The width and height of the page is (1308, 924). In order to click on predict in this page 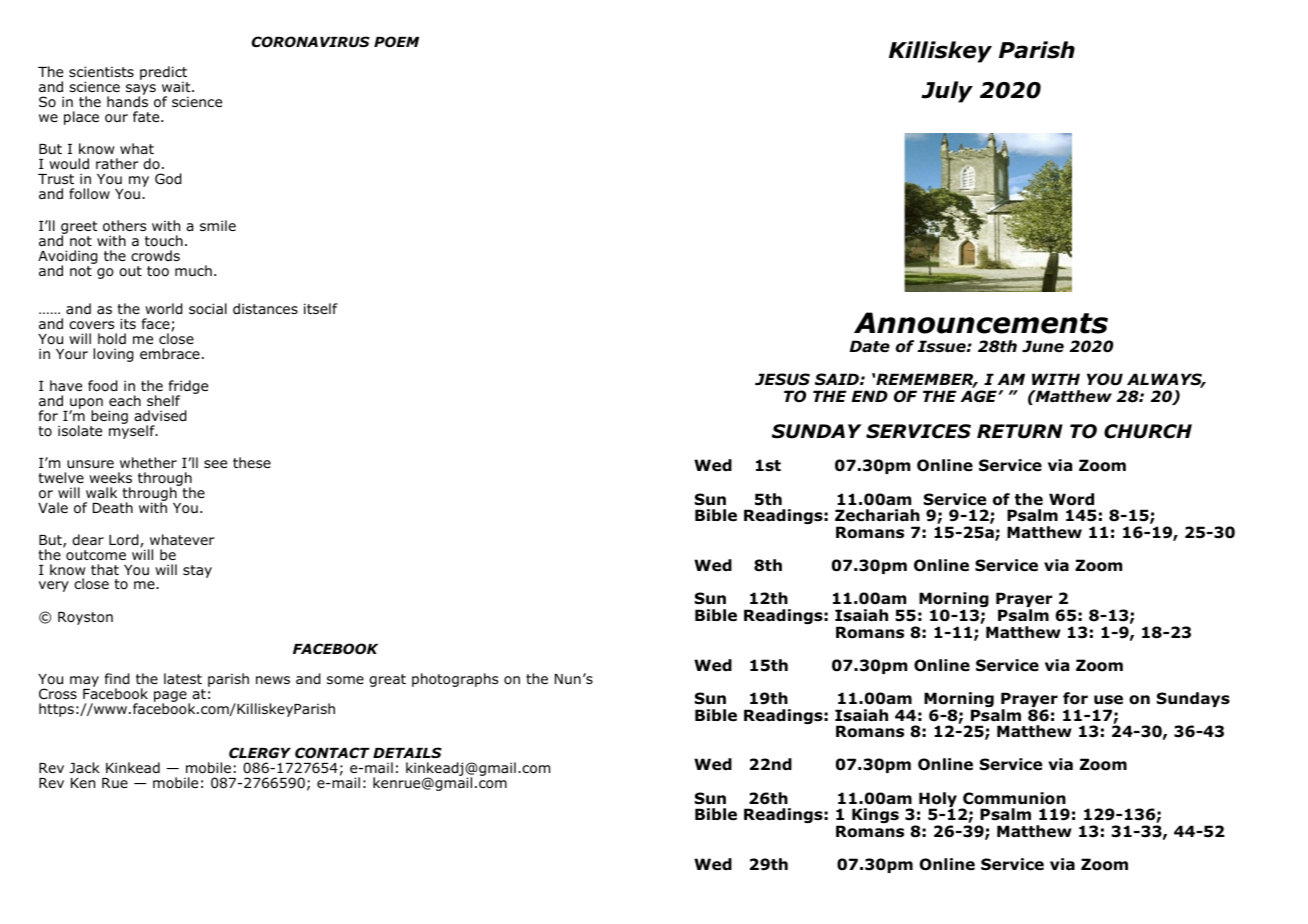, I will do `click(164, 74)`.
